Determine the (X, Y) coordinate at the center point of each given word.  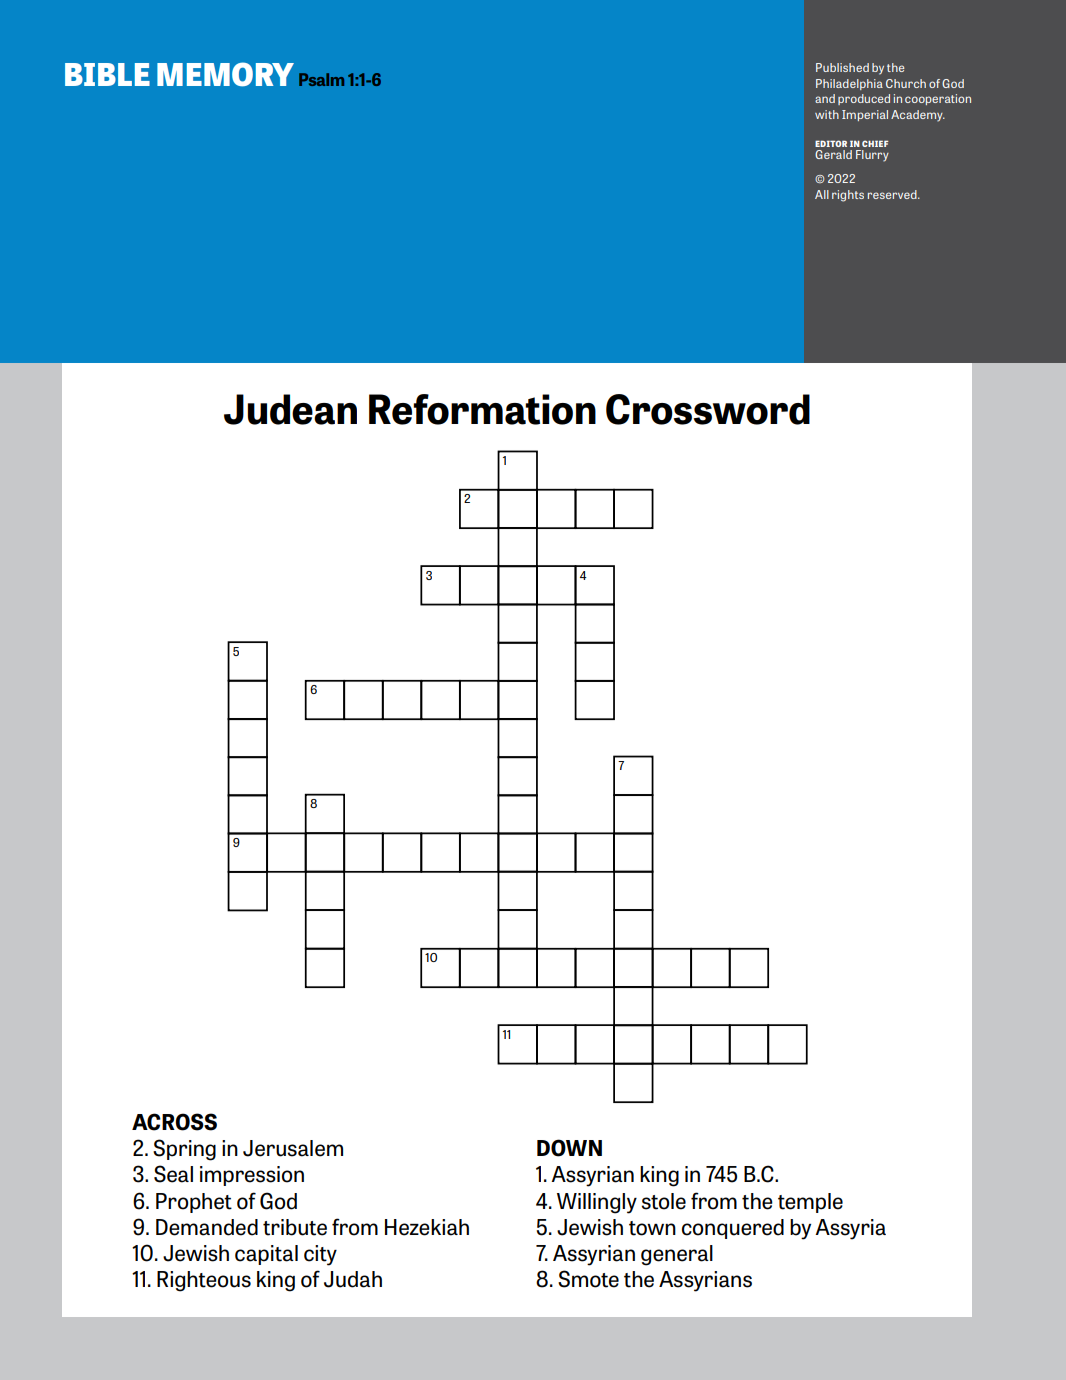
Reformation (482, 409)
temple (810, 1203)
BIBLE (107, 74)
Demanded (207, 1227)
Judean (290, 409)
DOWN (569, 1148)
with (827, 114)
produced (864, 99)
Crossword (708, 409)
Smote (588, 1279)
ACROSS (174, 1122)
